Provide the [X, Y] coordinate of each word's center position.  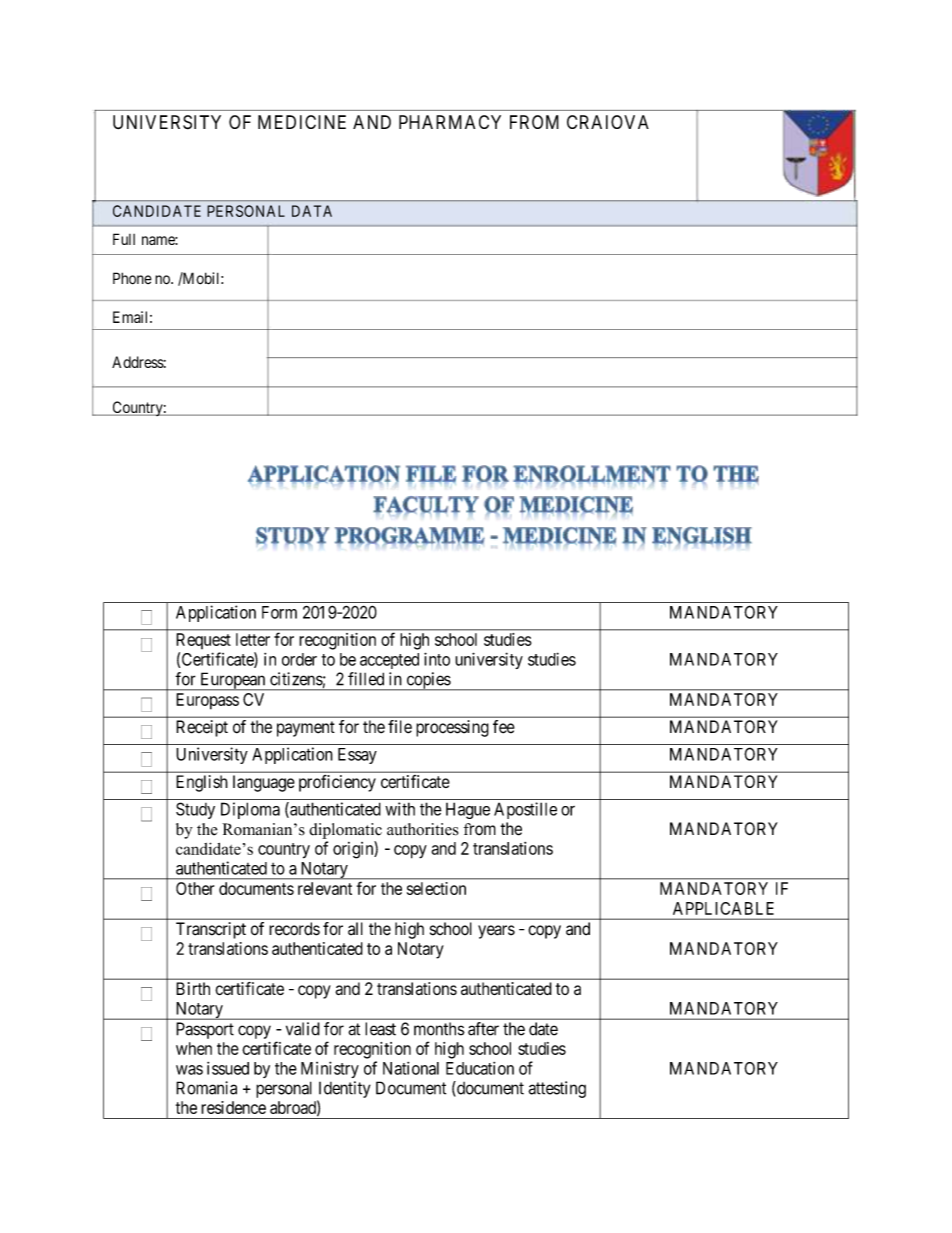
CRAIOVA [608, 122]
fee [504, 727]
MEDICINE [302, 122]
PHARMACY [450, 122]
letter [253, 639]
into [437, 659]
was [189, 1070]
